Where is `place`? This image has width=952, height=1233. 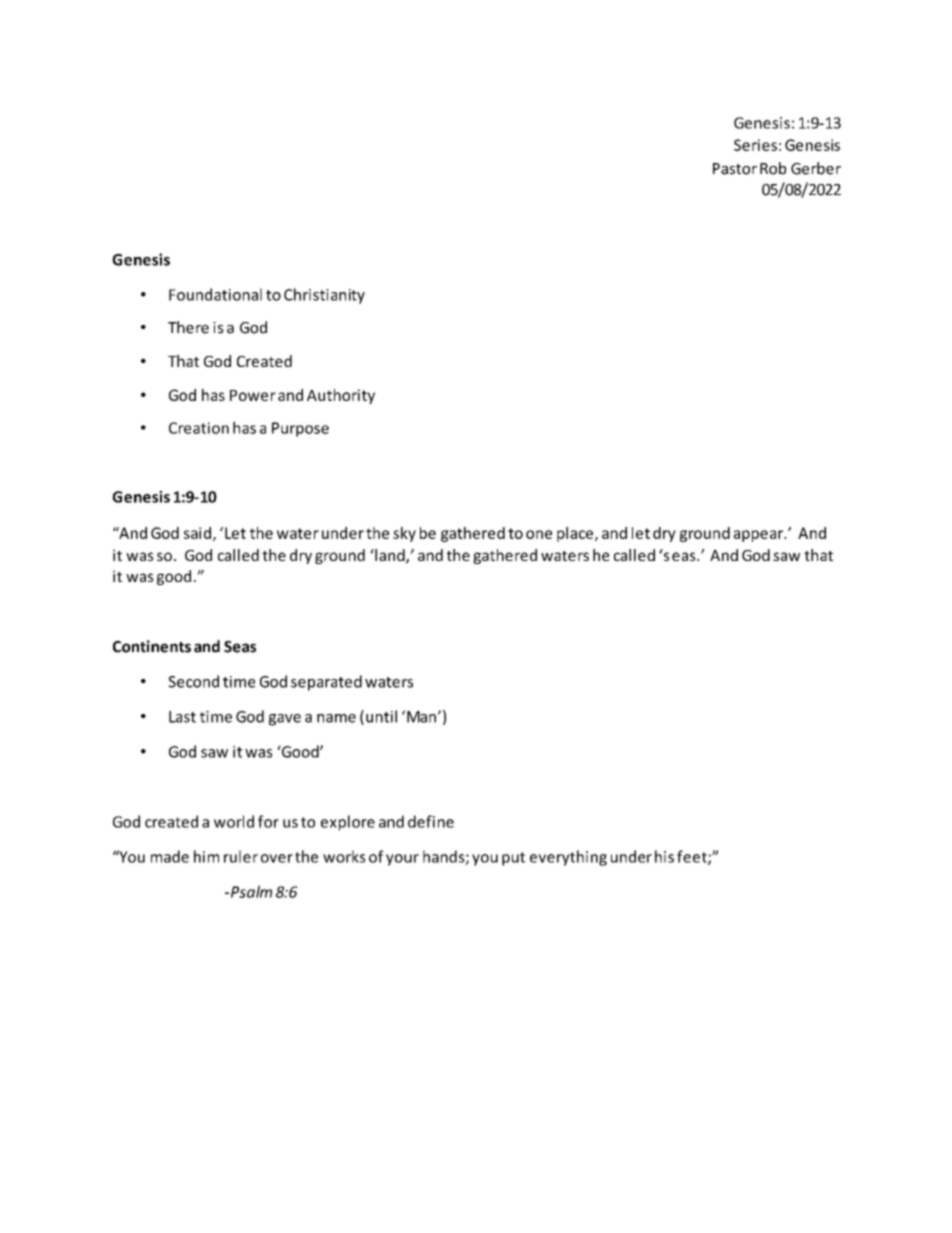 place is located at coordinates (575, 534).
